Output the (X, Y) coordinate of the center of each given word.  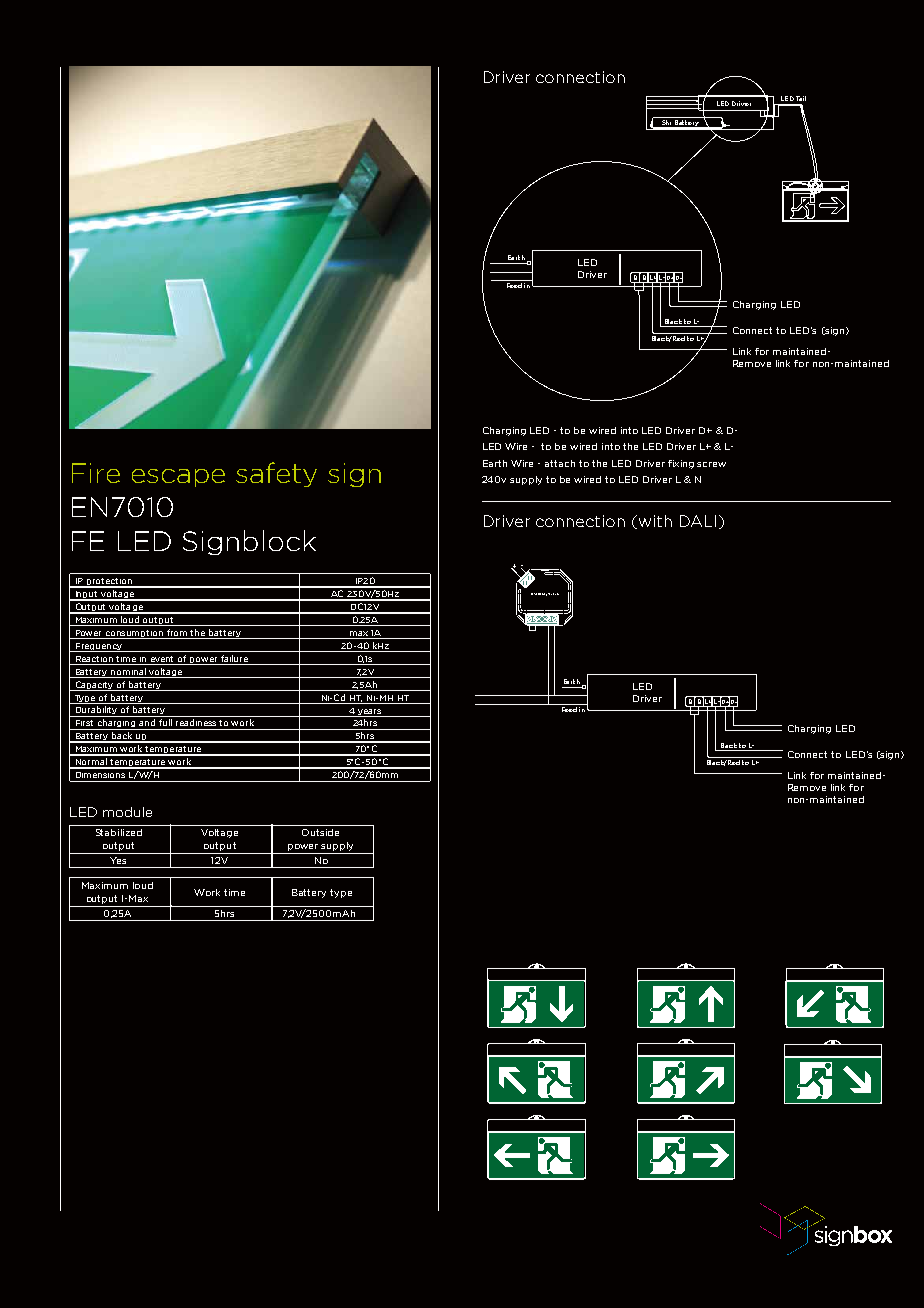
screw (711, 464)
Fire (96, 473)
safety (276, 474)
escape (178, 478)
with (655, 521)
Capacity (94, 686)
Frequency (99, 647)
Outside (320, 832)
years (369, 713)
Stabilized (119, 832)
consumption (135, 634)
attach (560, 463)
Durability (96, 711)
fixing (681, 464)
